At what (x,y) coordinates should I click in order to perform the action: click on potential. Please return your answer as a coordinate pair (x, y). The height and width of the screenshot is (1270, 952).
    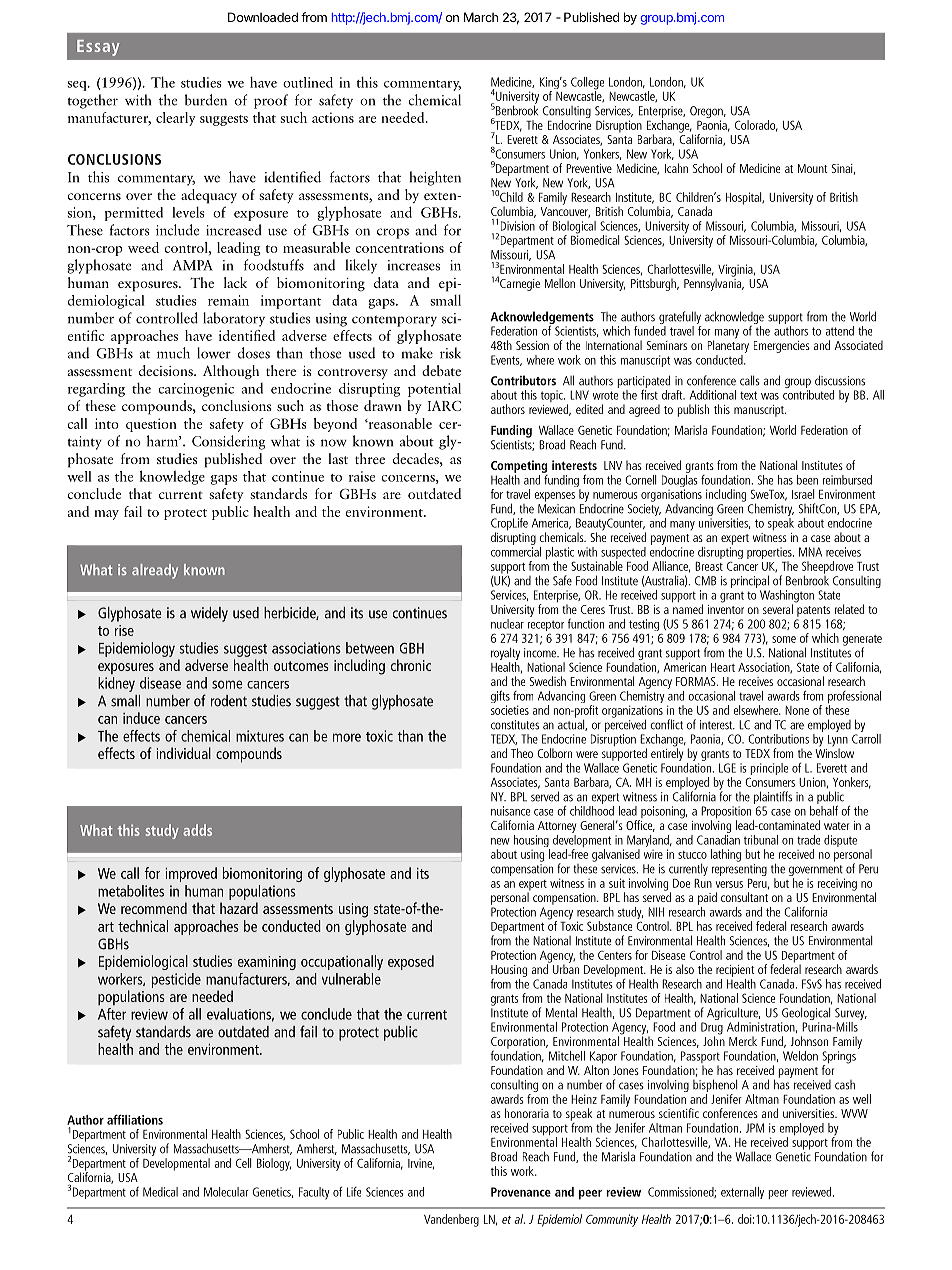
    Looking at the image, I should click on (434, 390).
